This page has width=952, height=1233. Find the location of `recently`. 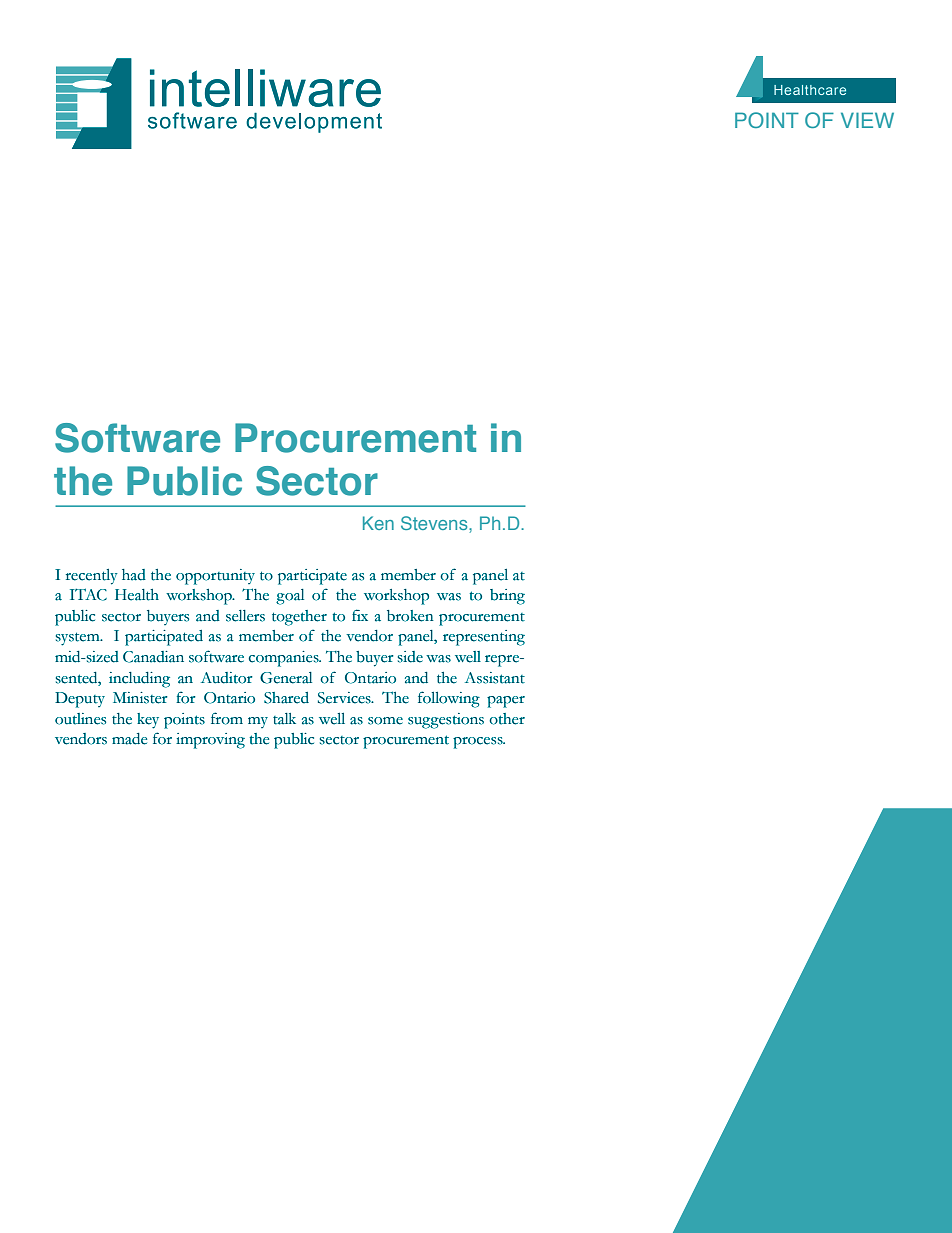

recently is located at coordinates (92, 577).
